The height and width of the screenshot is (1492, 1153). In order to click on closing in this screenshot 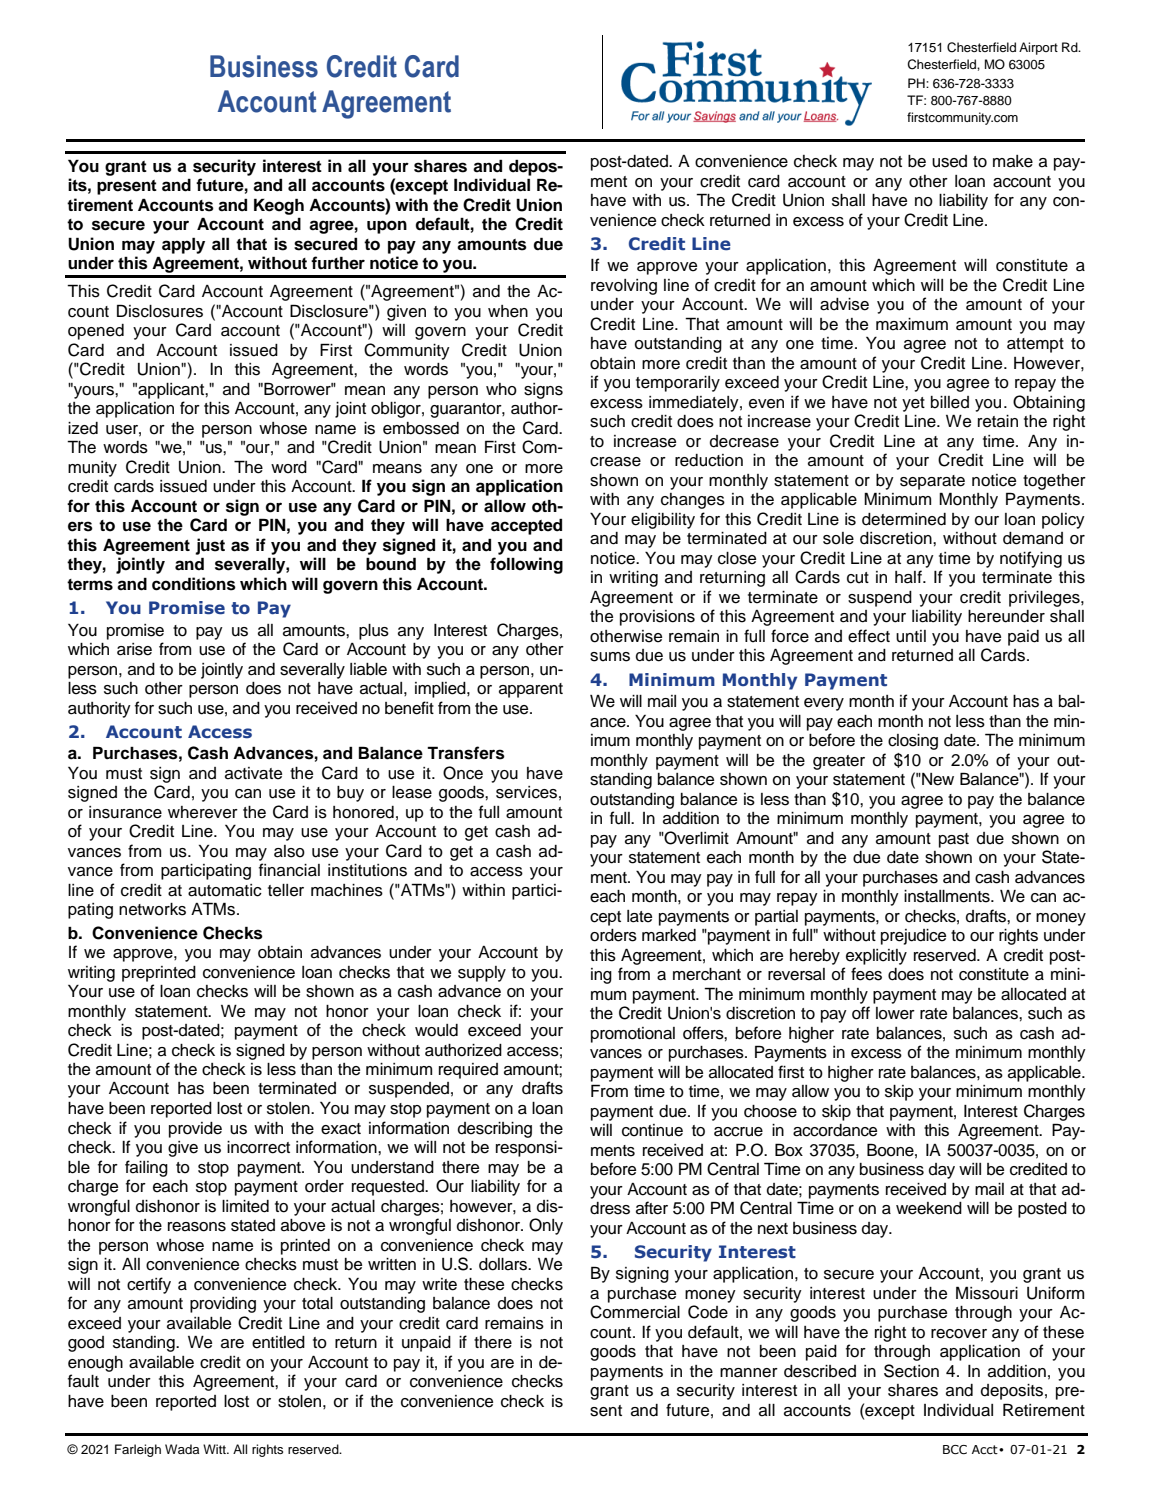, I will do `click(913, 742)`.
